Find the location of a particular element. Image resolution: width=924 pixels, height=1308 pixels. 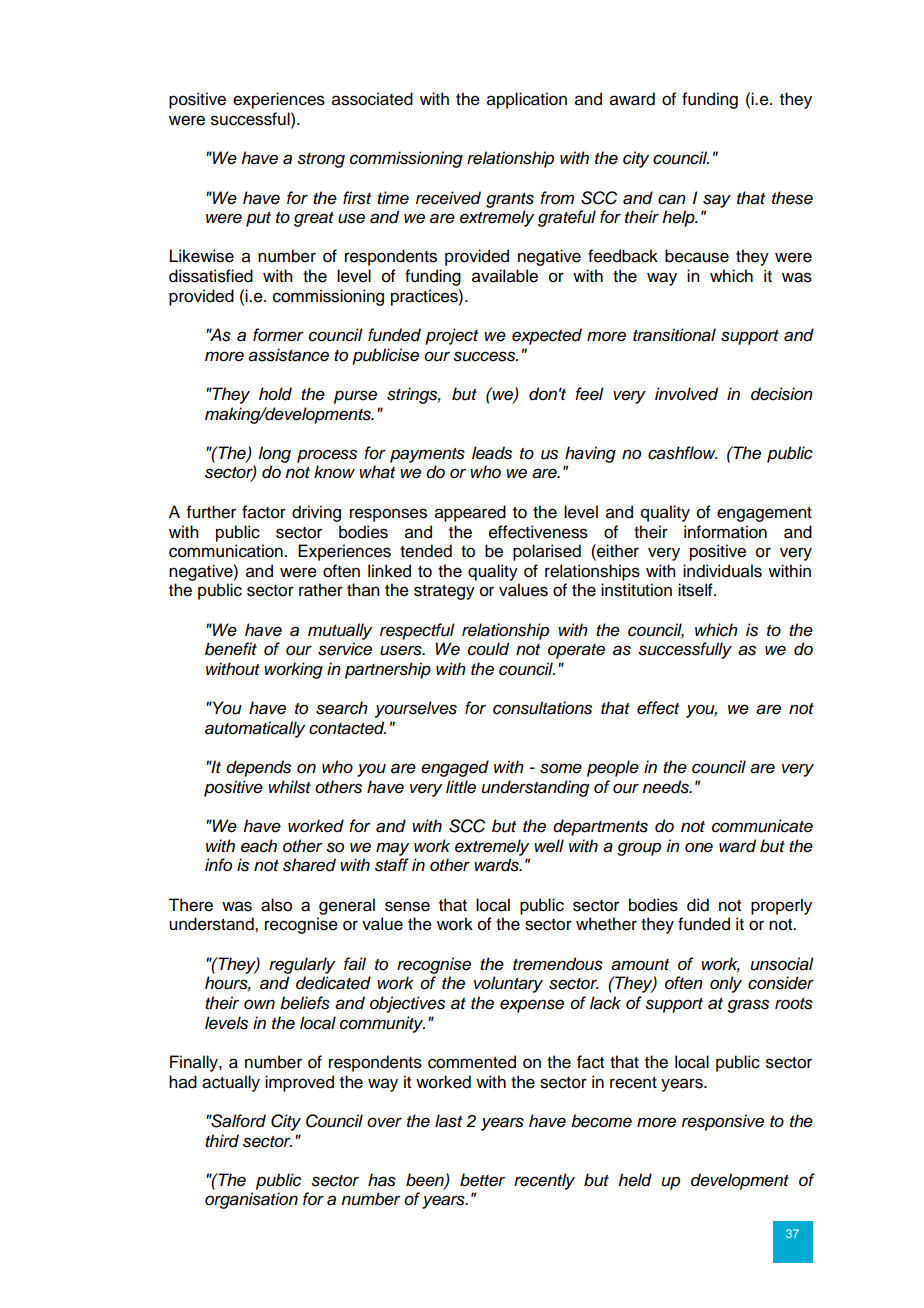

only is located at coordinates (726, 984).
